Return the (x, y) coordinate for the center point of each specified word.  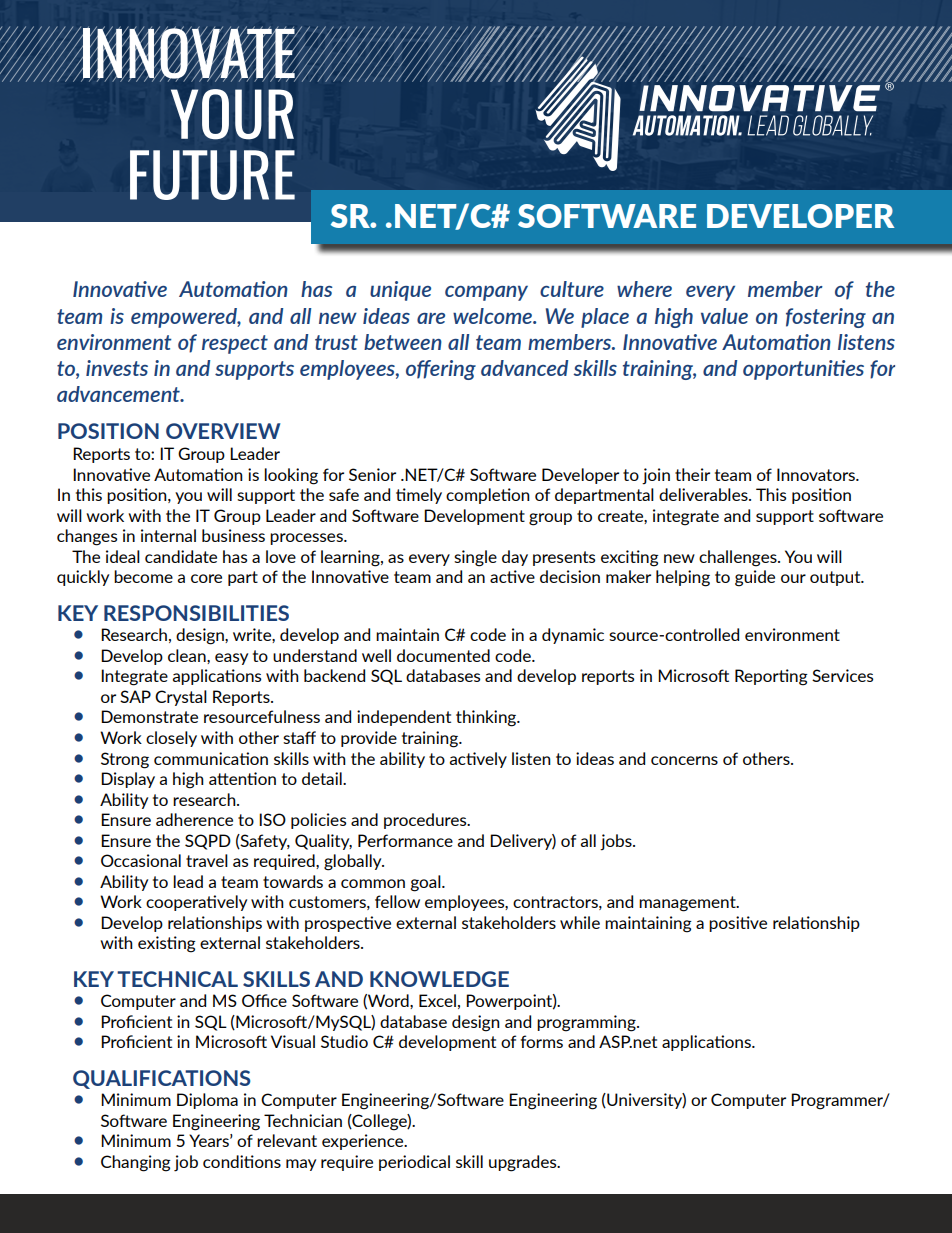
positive (738, 924)
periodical (414, 1163)
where (644, 289)
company (486, 293)
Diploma (207, 1101)
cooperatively (196, 903)
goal (427, 883)
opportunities (803, 370)
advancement (119, 394)
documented (443, 655)
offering (441, 370)
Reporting (771, 677)
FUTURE (212, 175)
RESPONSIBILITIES (196, 613)
